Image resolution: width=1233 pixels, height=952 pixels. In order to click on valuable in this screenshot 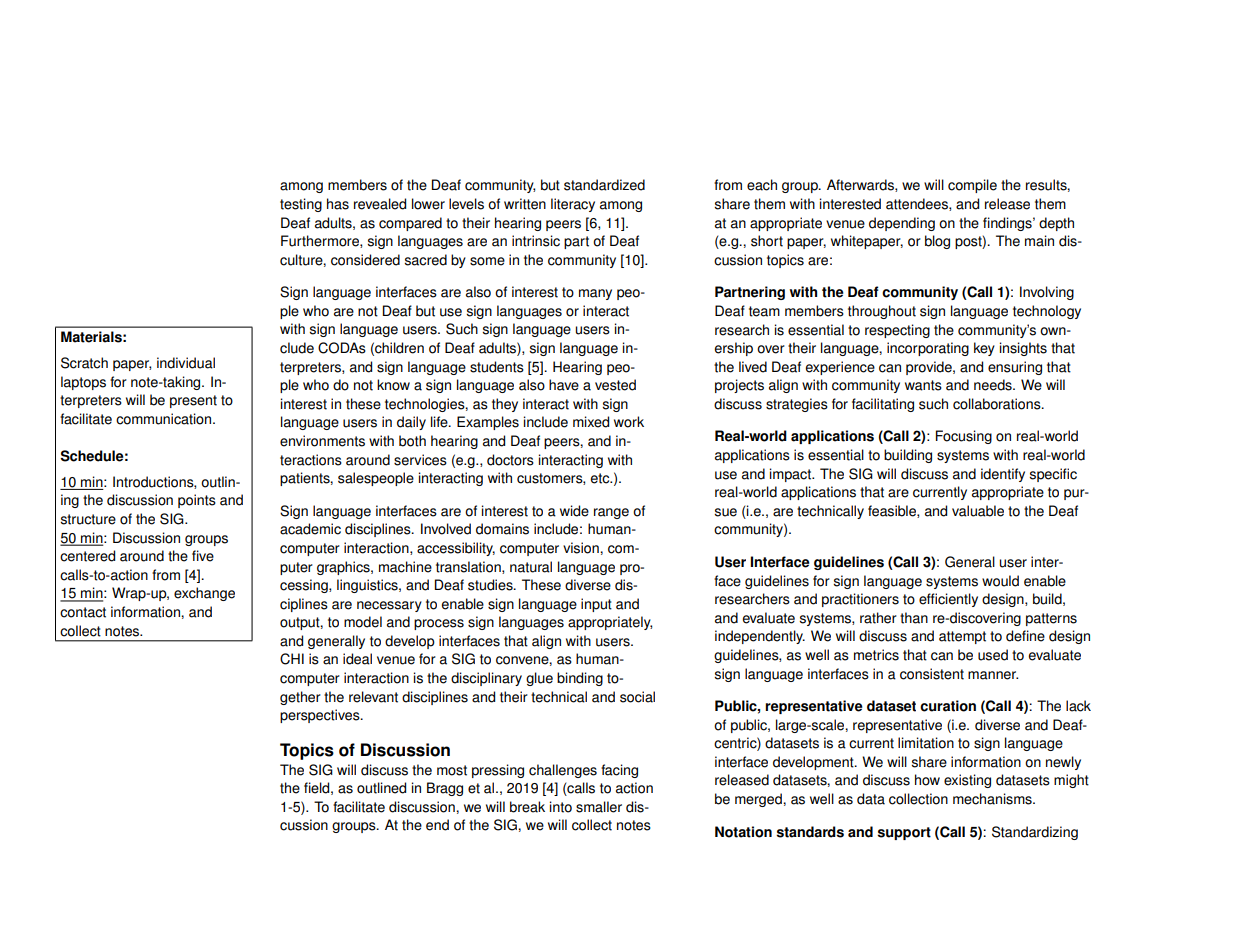, I will do `click(978, 511)`.
